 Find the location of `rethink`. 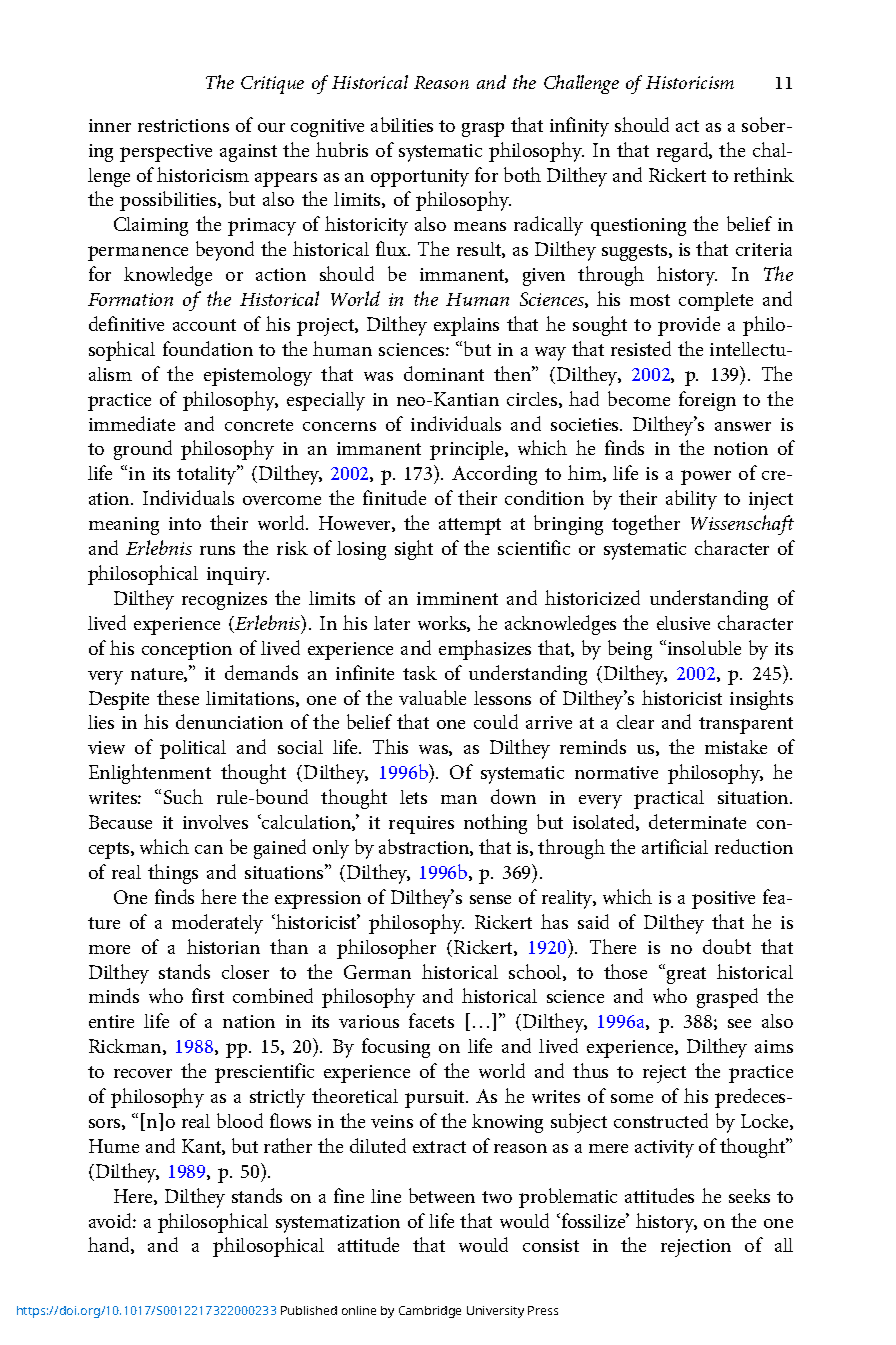

rethink is located at coordinates (764, 174).
